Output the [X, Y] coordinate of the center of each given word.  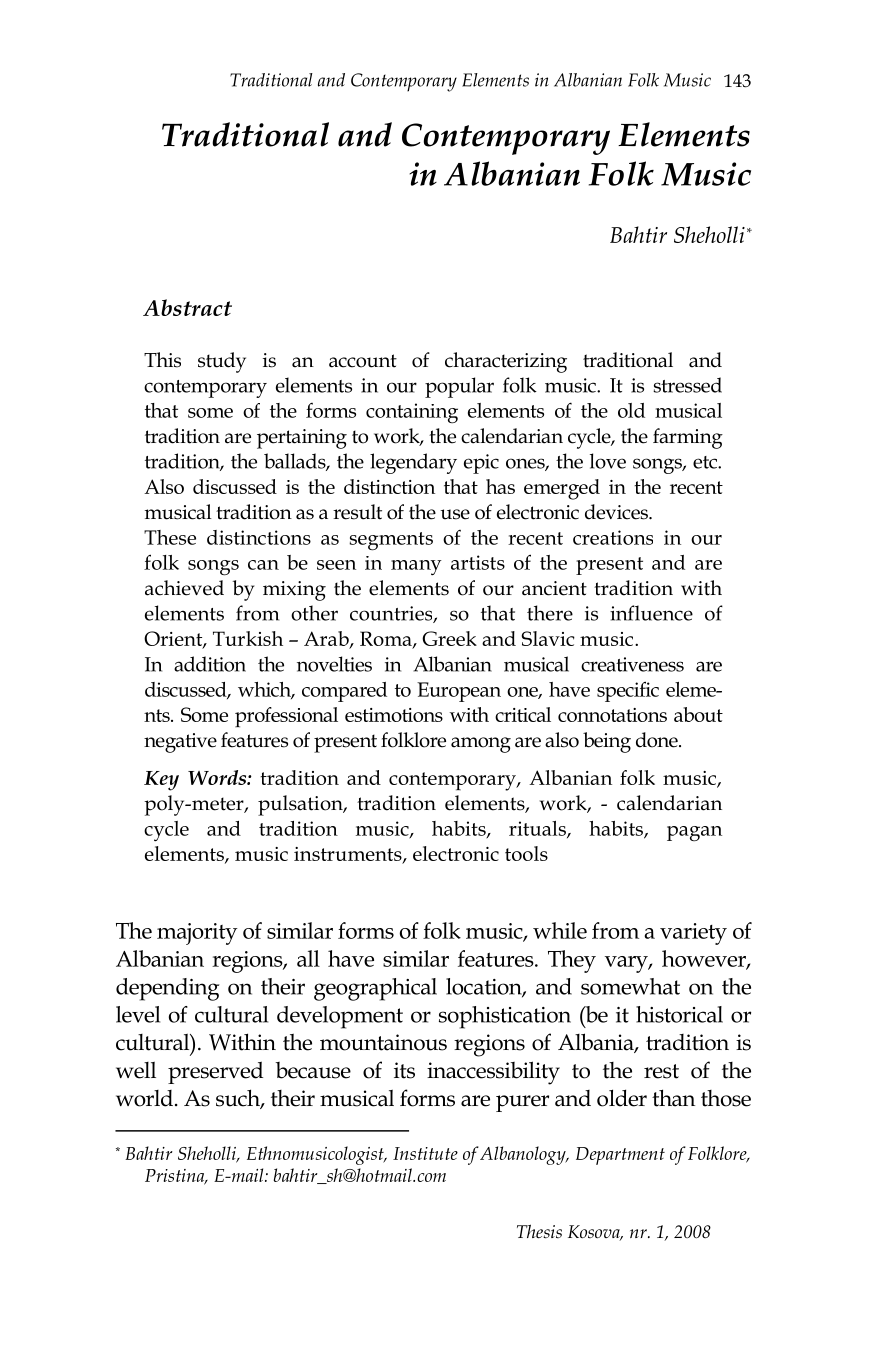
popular [459, 387]
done [658, 740]
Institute [425, 1153]
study [222, 362]
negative [180, 743]
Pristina [176, 1176]
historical [679, 1014]
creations [613, 537]
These [170, 537]
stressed [687, 385]
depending [167, 989]
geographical [375, 989]
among [481, 745]
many [416, 567]
